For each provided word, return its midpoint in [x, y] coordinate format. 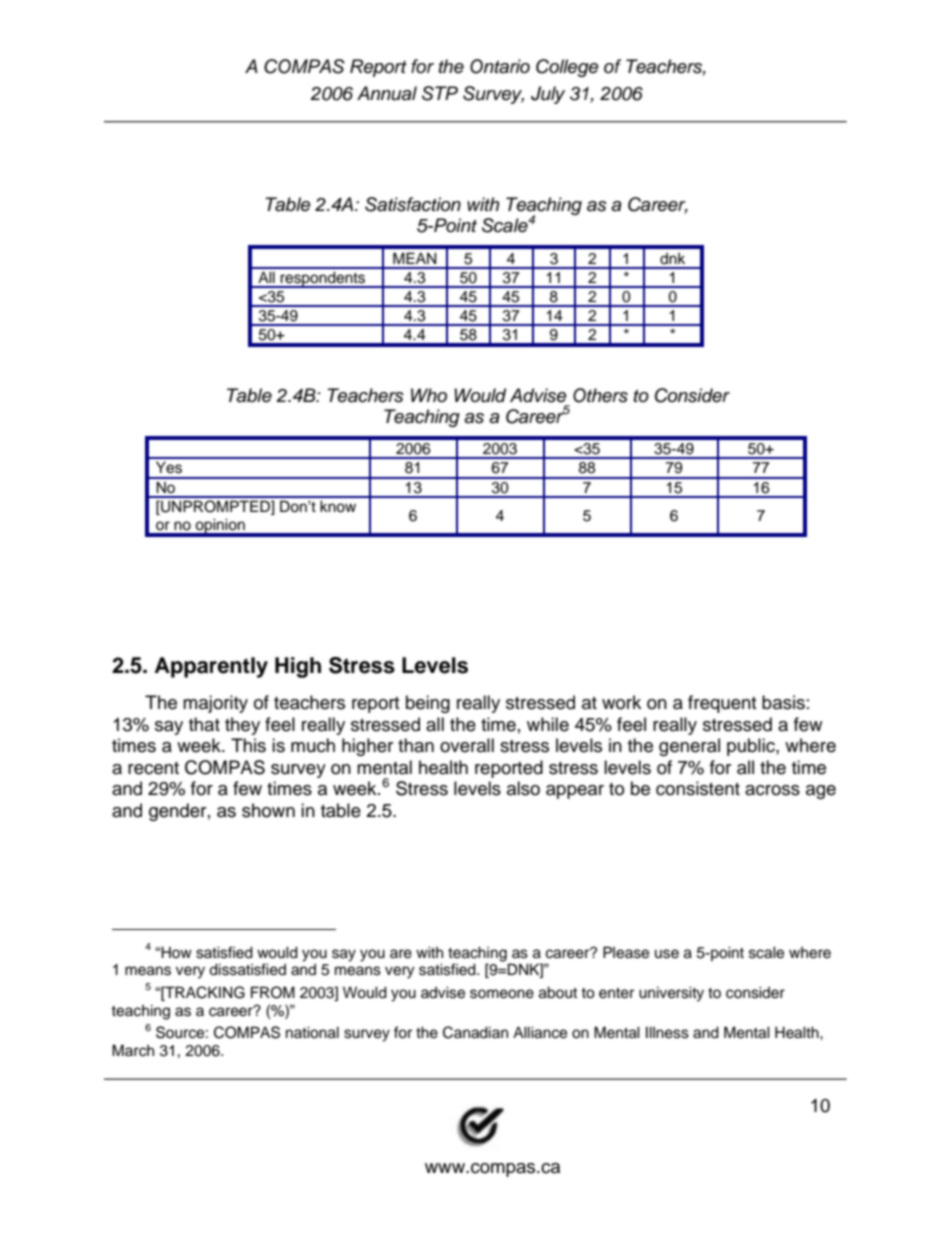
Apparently [211, 667]
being [428, 704]
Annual [387, 93]
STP [440, 93]
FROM [273, 992]
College [567, 68]
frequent [722, 704]
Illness [667, 1032]
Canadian [475, 1032]
